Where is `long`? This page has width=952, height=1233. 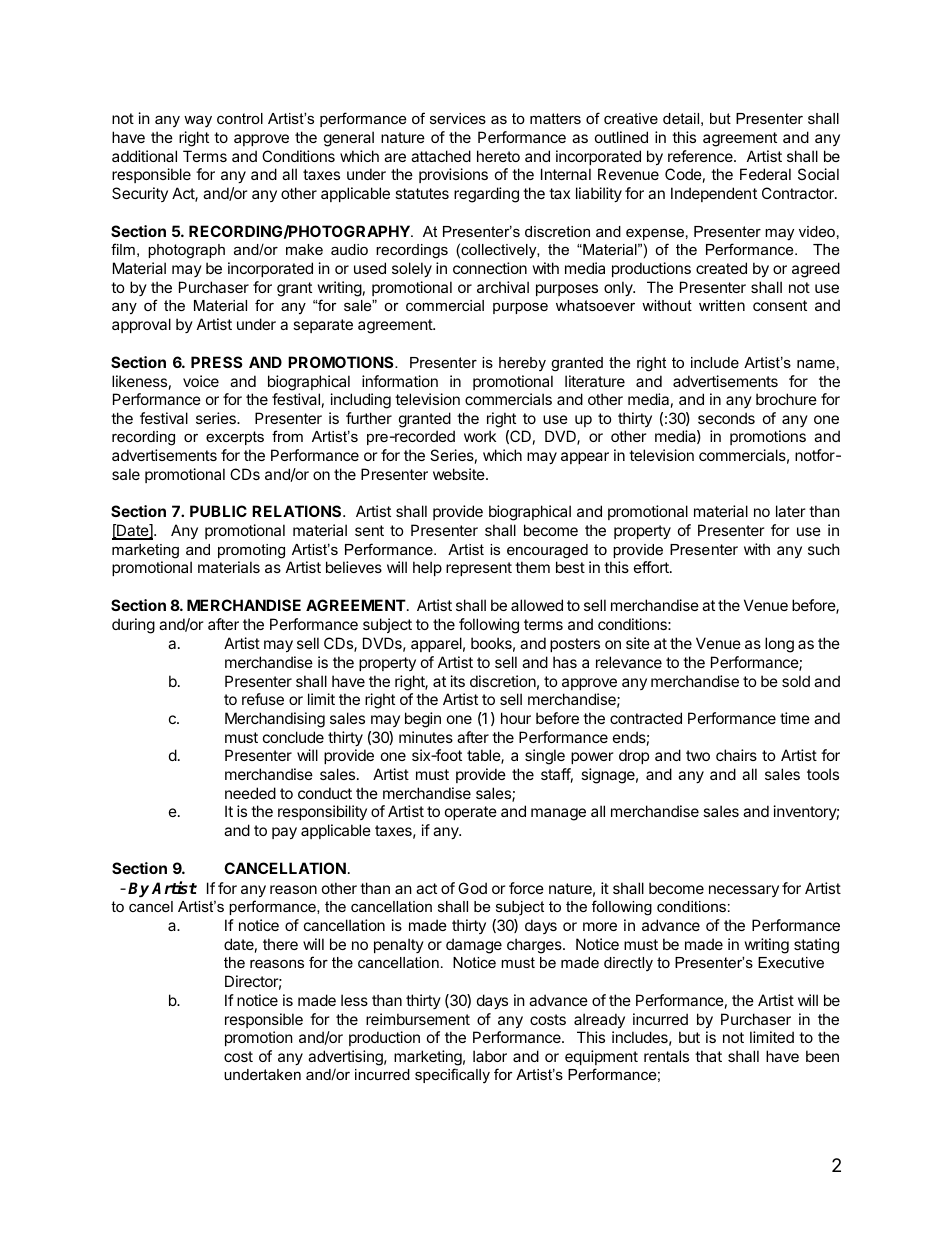 long is located at coordinates (779, 645).
